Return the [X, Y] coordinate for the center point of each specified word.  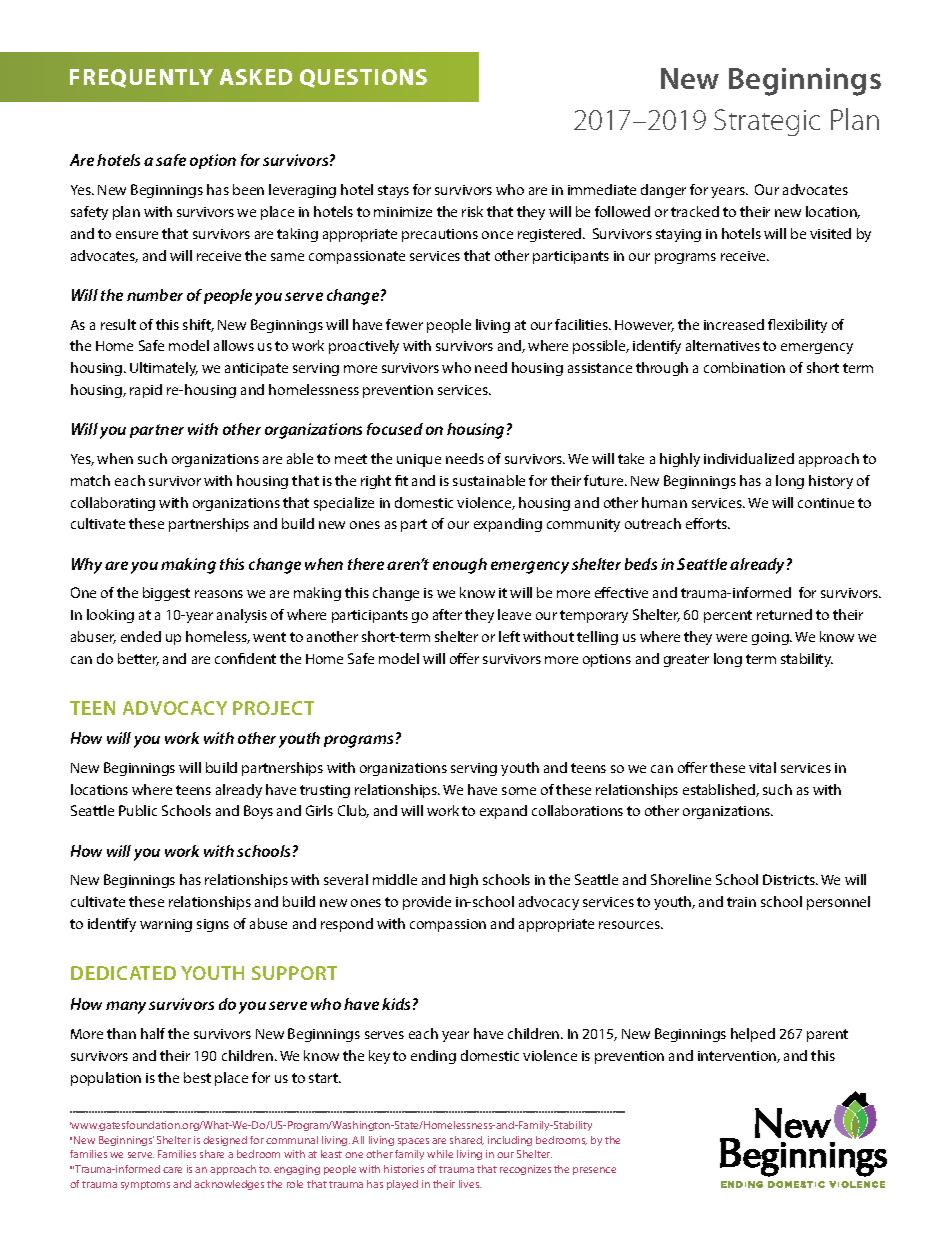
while [440, 1154]
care [172, 1170]
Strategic [767, 122]
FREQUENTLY [141, 78]
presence [594, 1171]
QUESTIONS [363, 78]
